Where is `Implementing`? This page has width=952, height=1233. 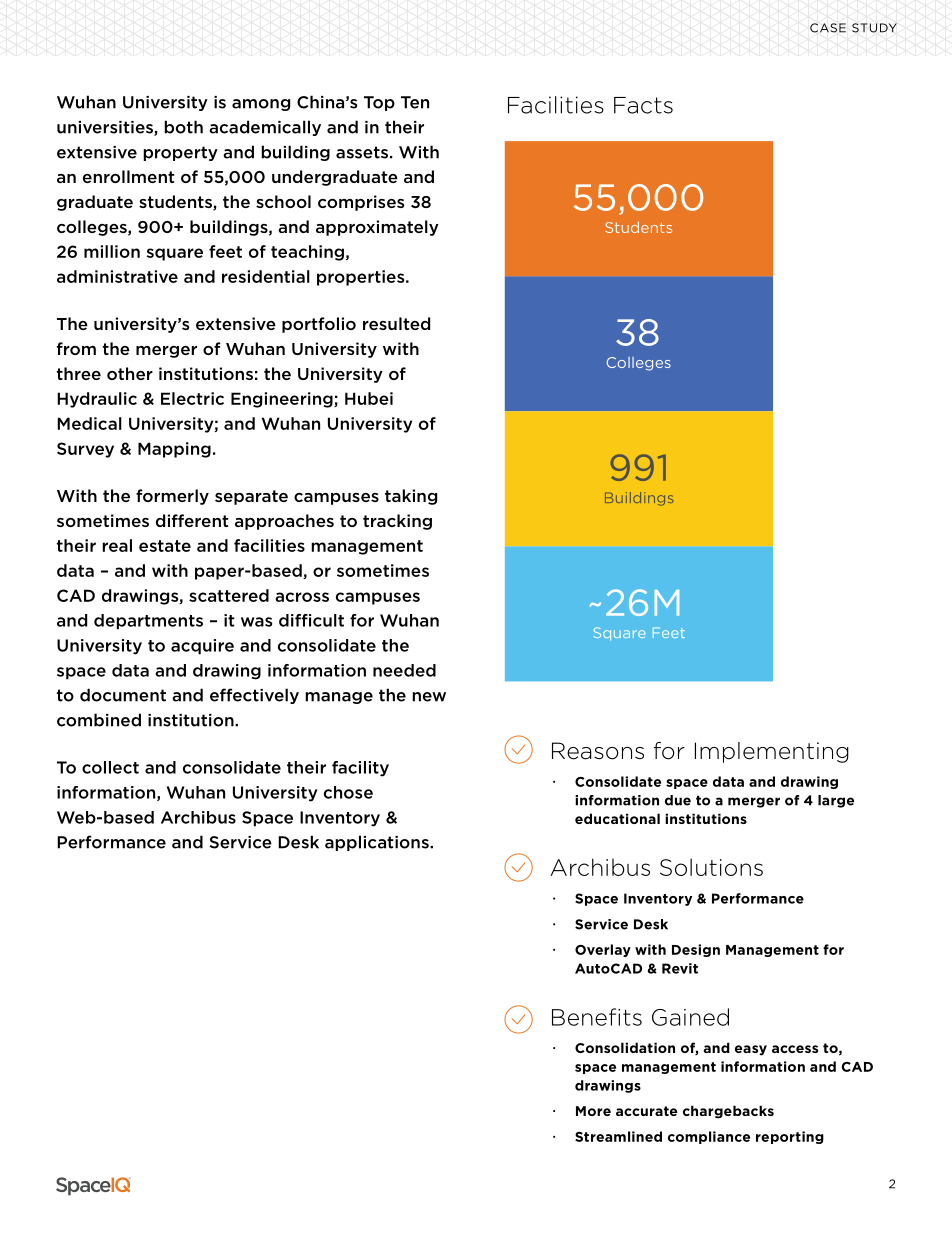 Implementing is located at coordinates (772, 752).
